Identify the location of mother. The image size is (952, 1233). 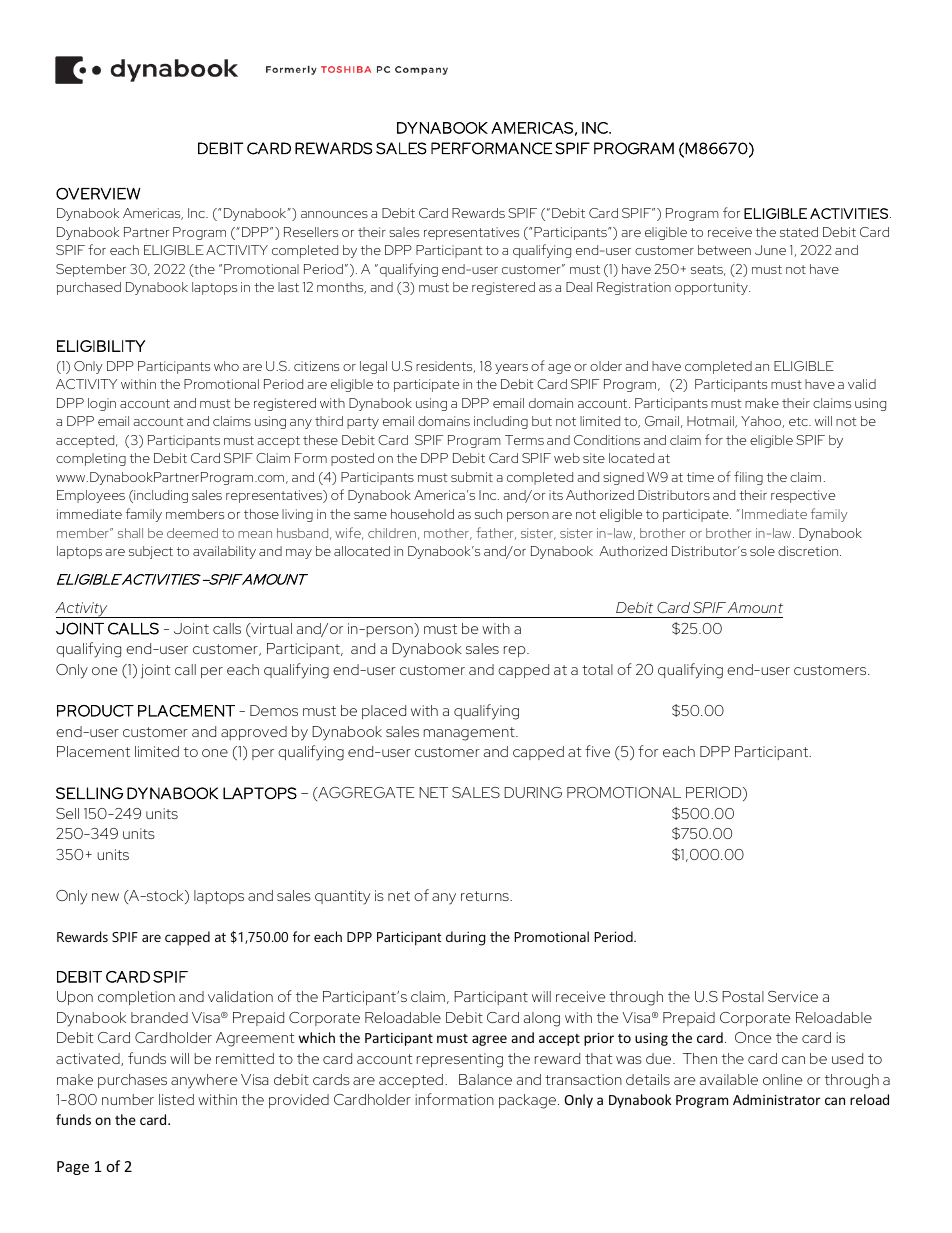
(447, 534).
